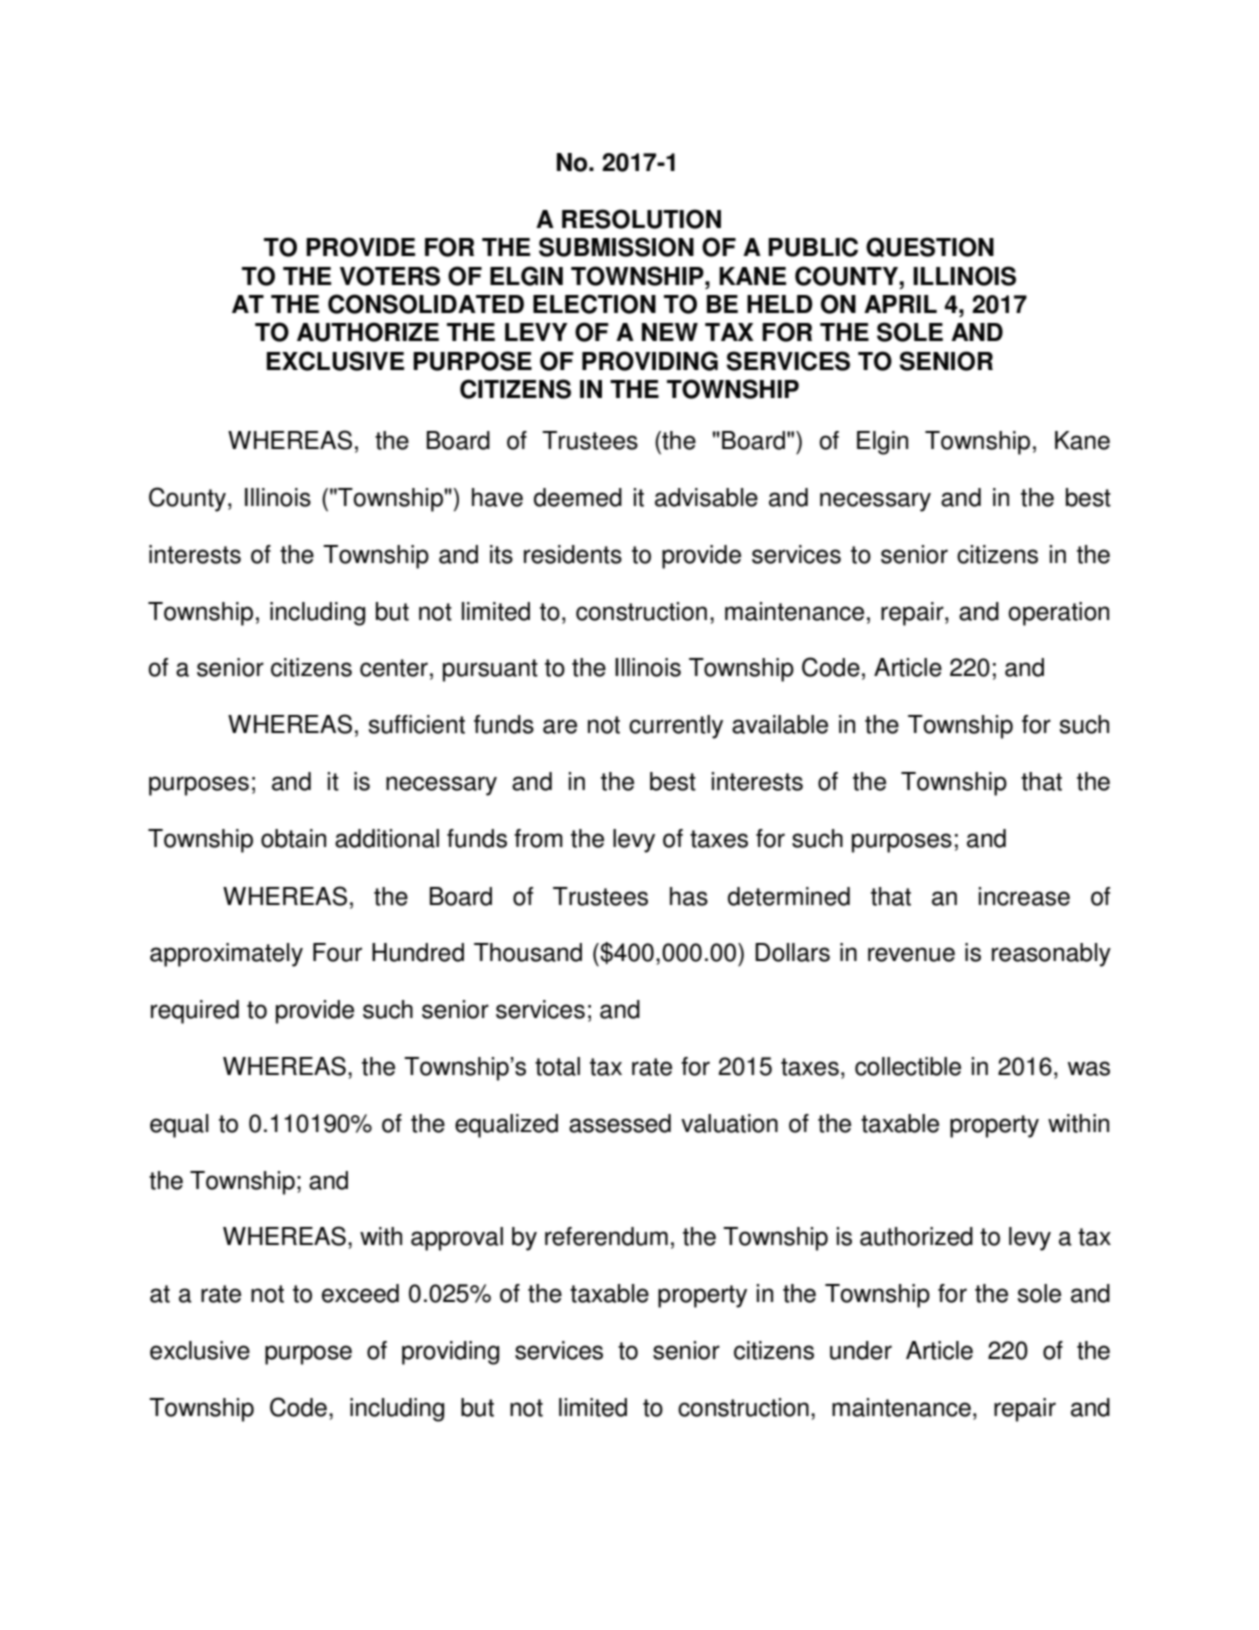 The height and width of the screenshot is (1630, 1259). Describe the element at coordinates (390, 276) in the screenshot. I see `VOTERS` at that location.
